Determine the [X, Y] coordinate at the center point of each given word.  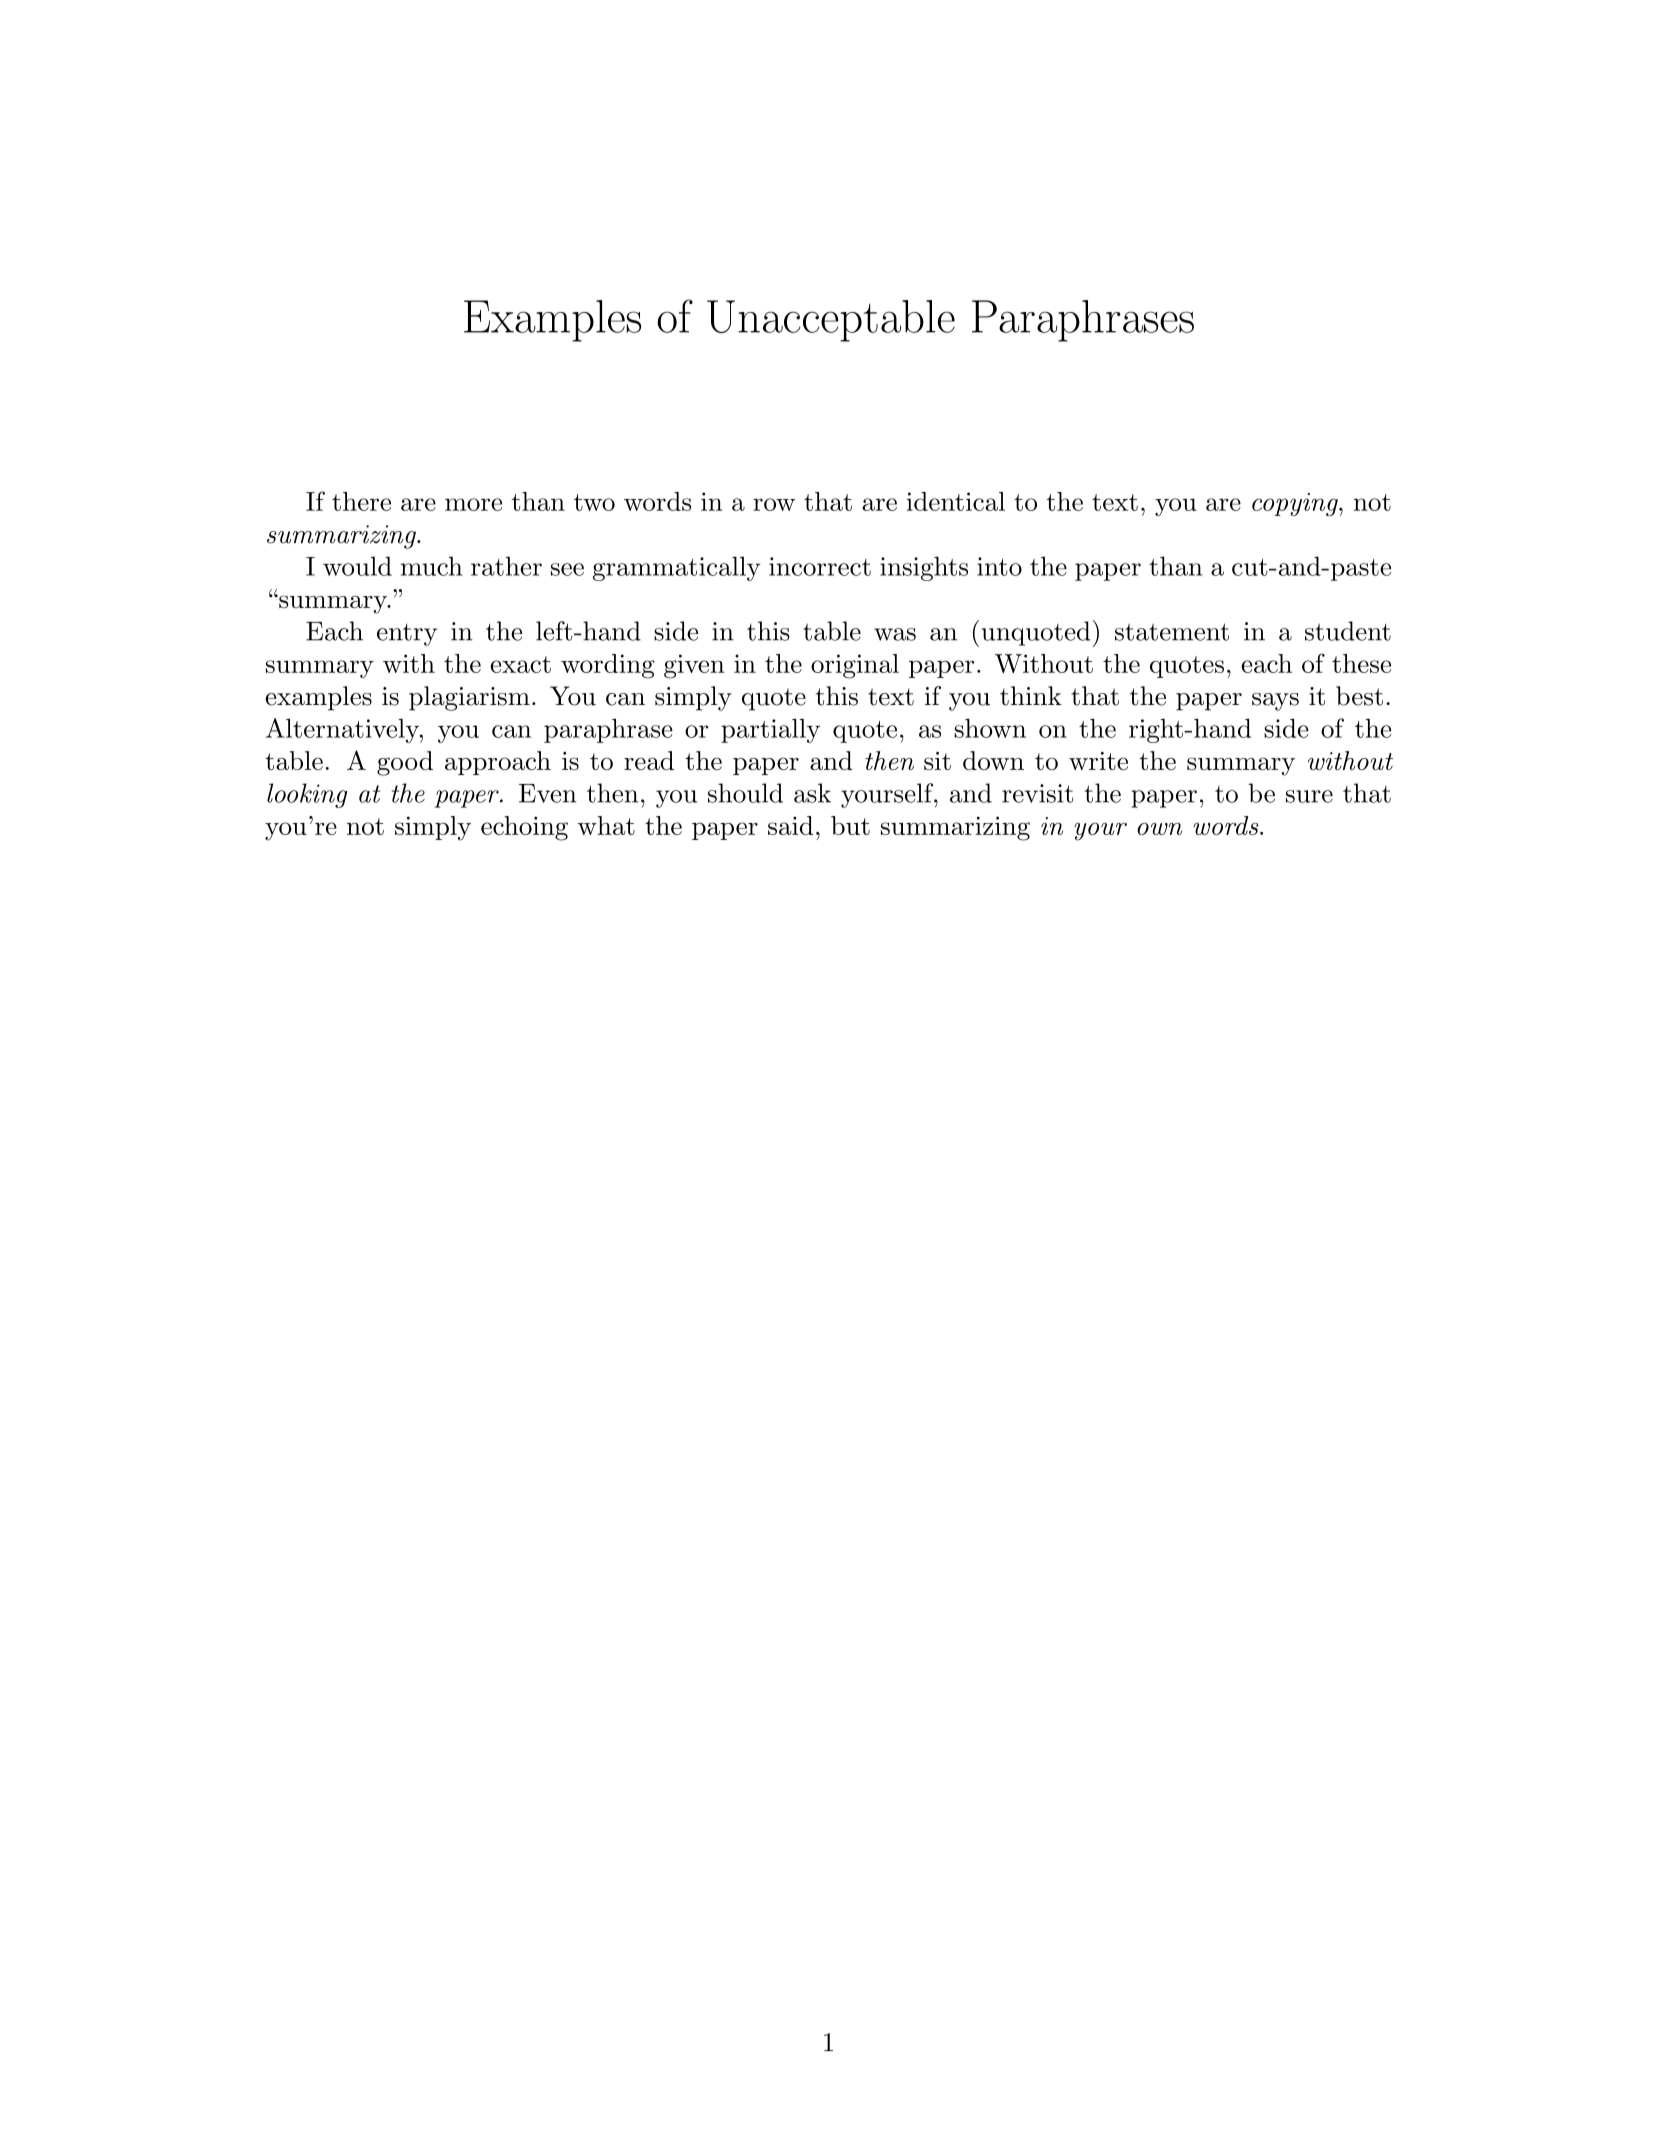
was [895, 634]
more [473, 504]
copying [1296, 504]
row [774, 504]
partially [770, 730]
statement [1172, 632]
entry [407, 634]
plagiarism [469, 698]
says [1275, 702]
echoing [524, 828]
